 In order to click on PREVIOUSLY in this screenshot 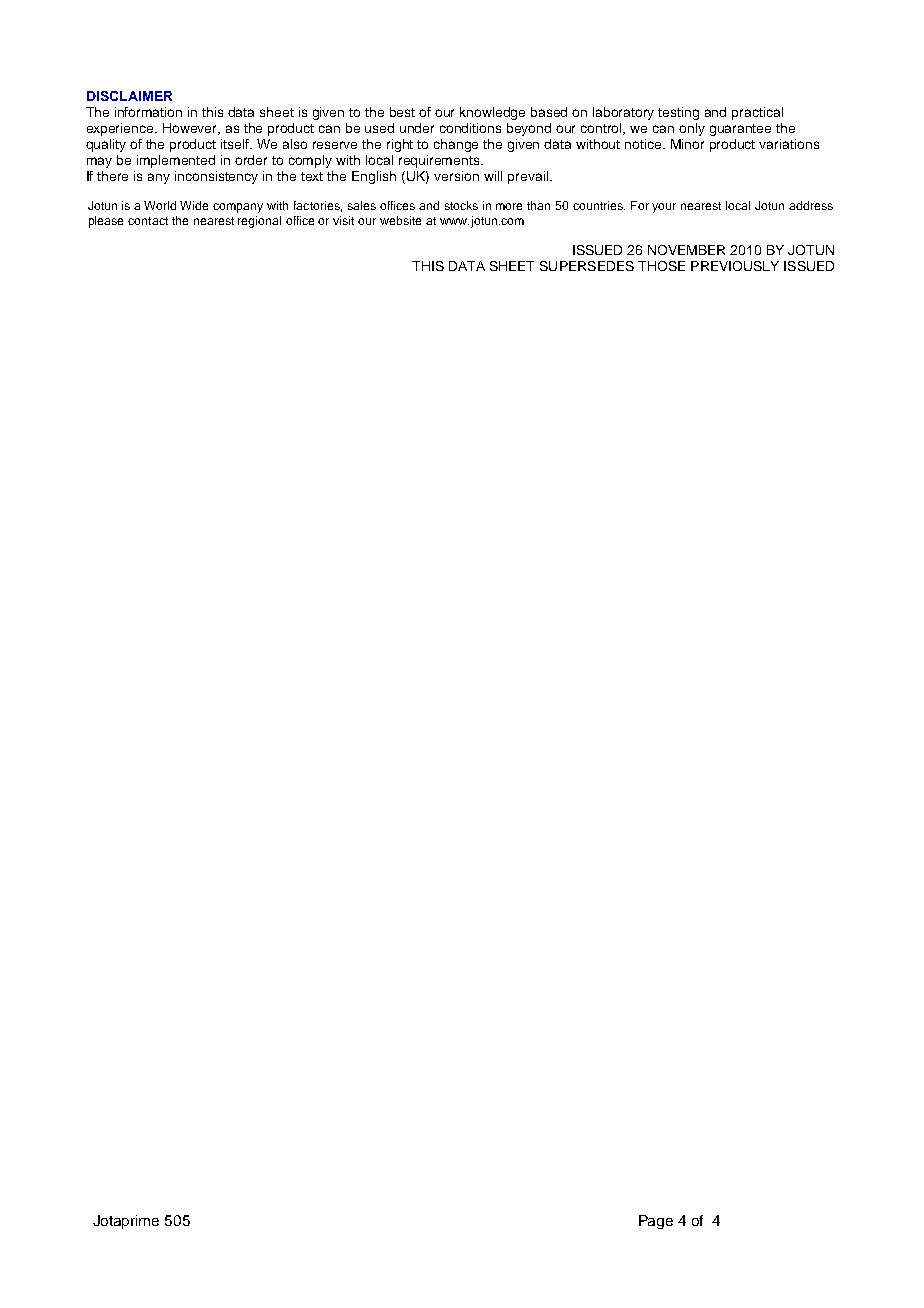, I will do `click(735, 266)`.
